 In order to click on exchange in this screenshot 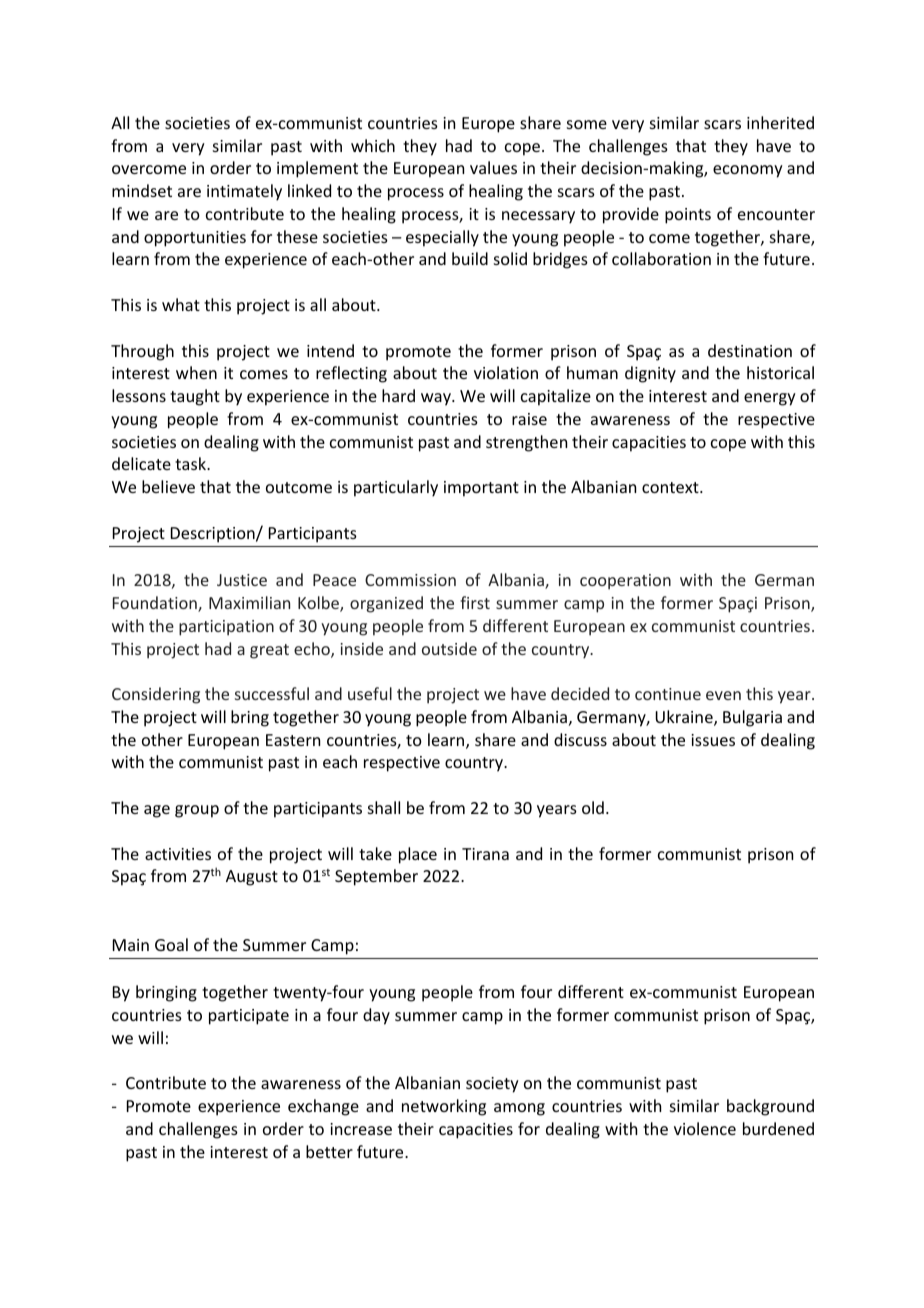, I will do `click(323, 1107)`.
